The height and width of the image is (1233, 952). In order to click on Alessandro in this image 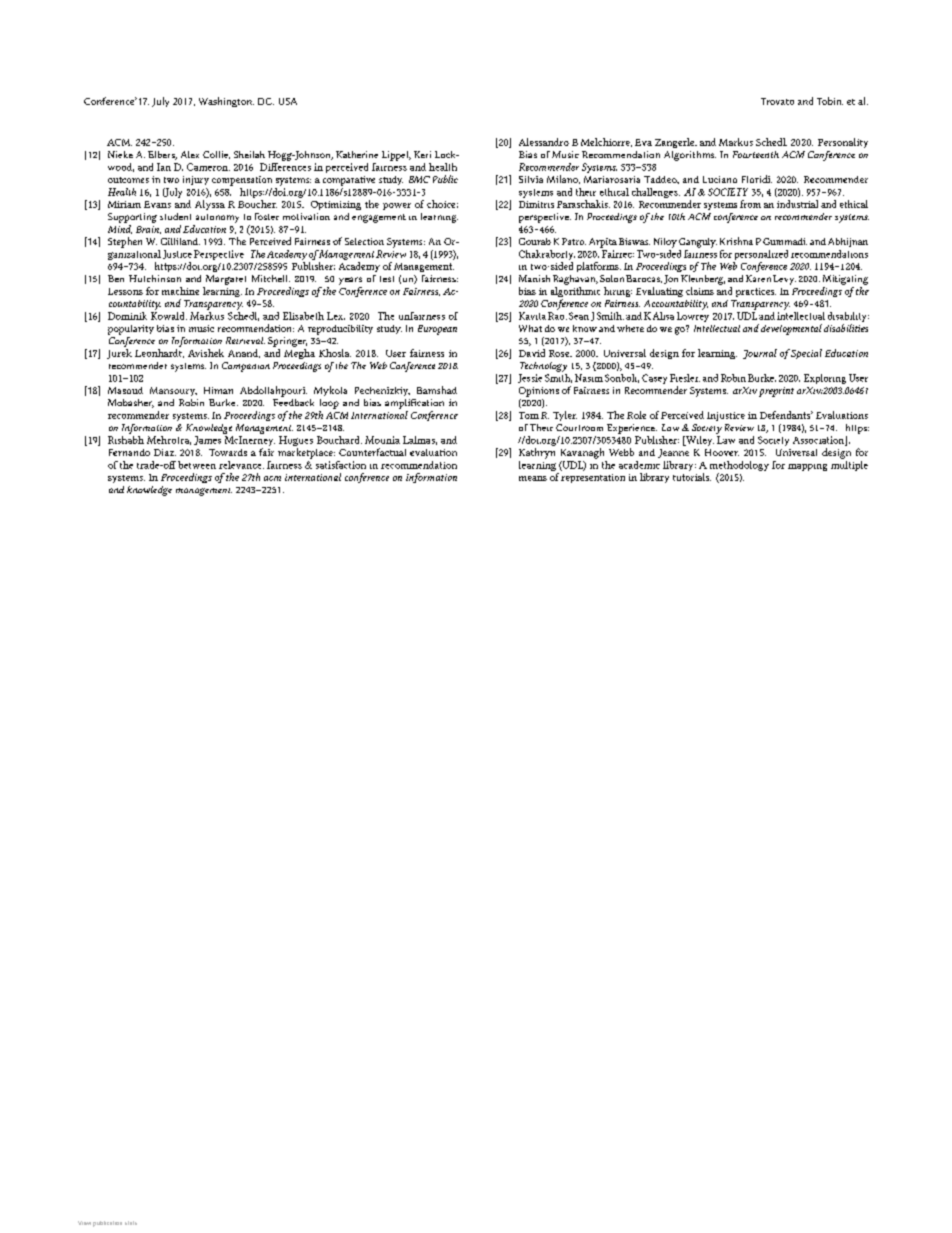, I will do `click(544, 142)`.
